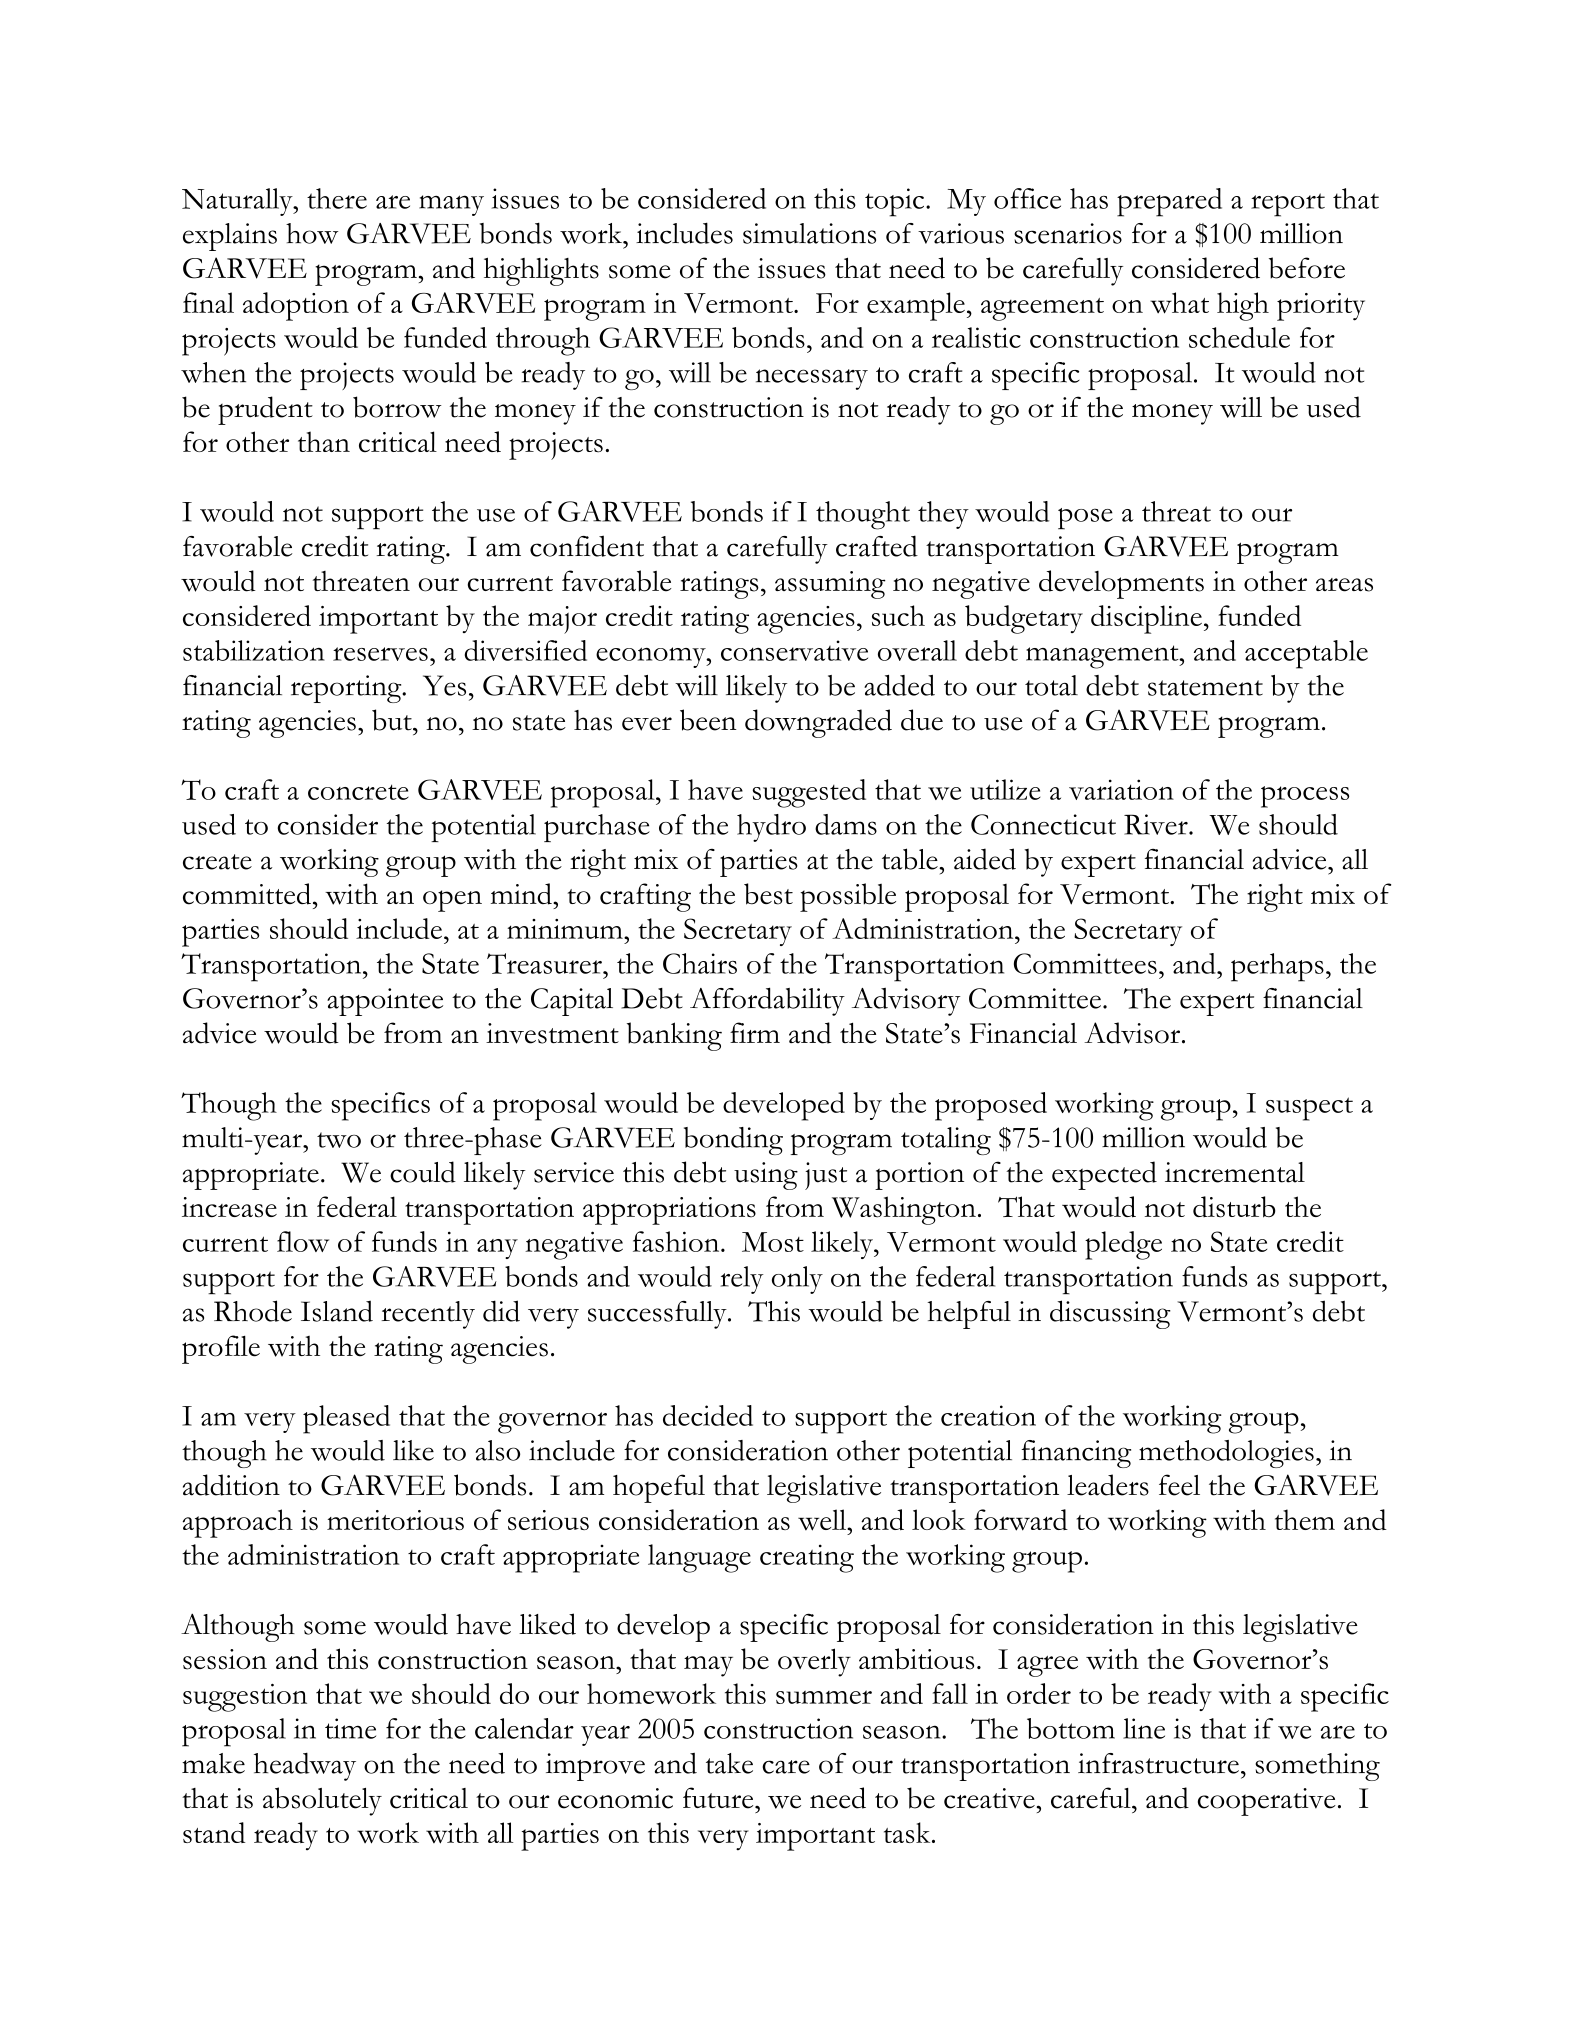 The width and height of the document is (1576, 2040). Describe the element at coordinates (708, 1415) in the document. I see `decided` at that location.
